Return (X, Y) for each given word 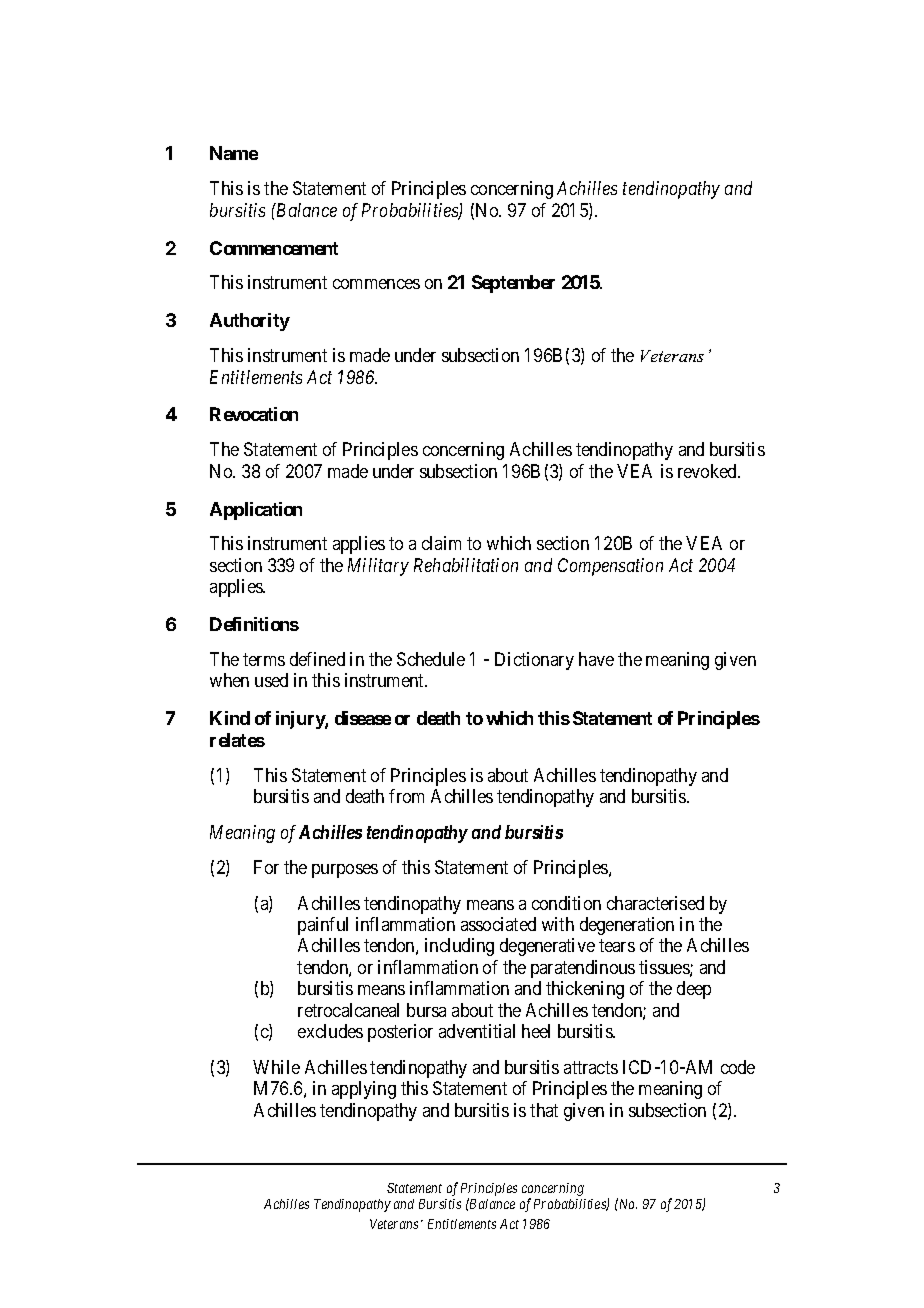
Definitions (254, 624)
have (596, 659)
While (276, 1067)
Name (234, 153)
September (513, 284)
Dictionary (534, 661)
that (544, 1110)
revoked (708, 471)
